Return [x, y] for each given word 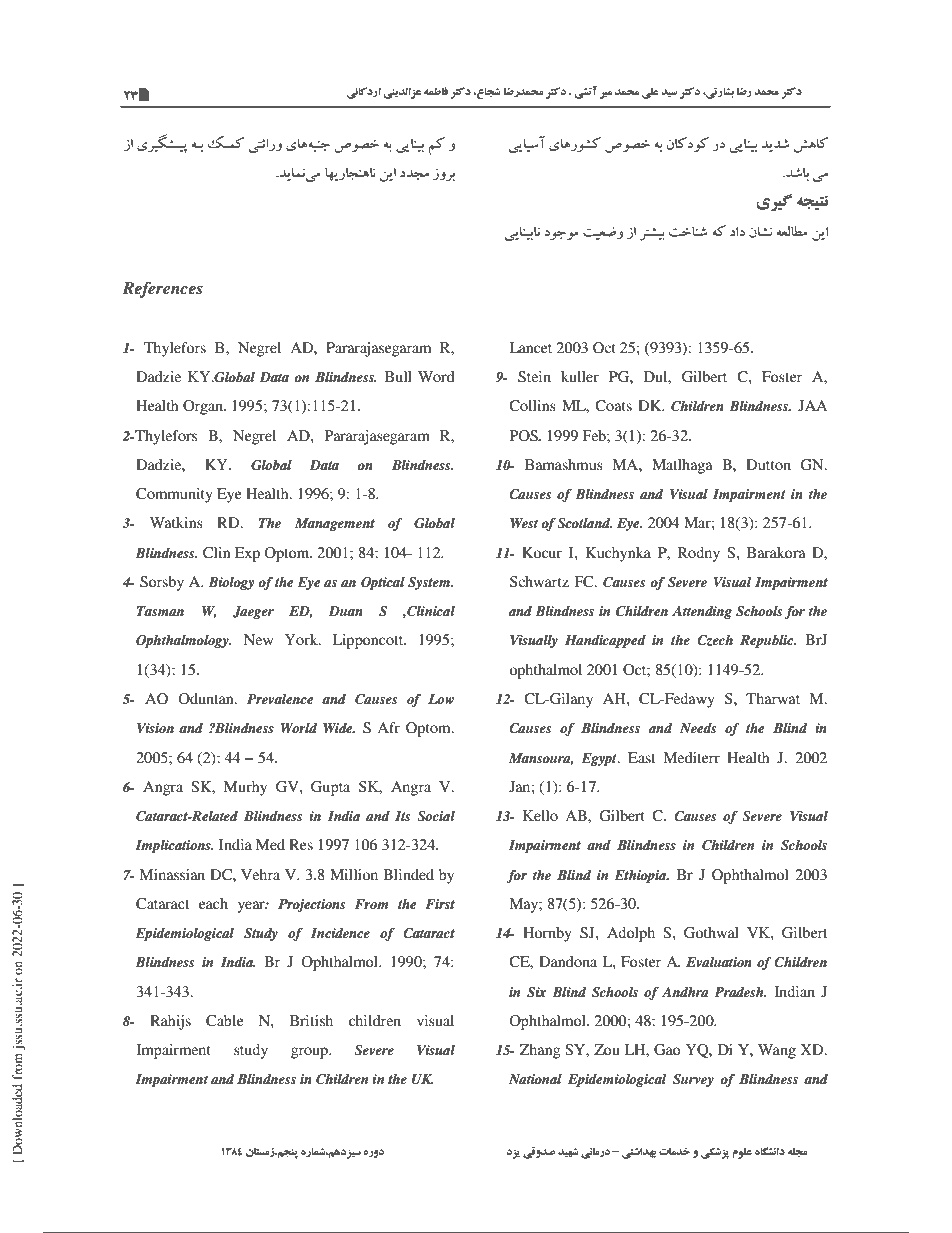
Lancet [530, 347]
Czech [715, 640]
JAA [812, 405]
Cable [224, 1021]
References [162, 290]
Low [441, 699]
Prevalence [280, 699]
